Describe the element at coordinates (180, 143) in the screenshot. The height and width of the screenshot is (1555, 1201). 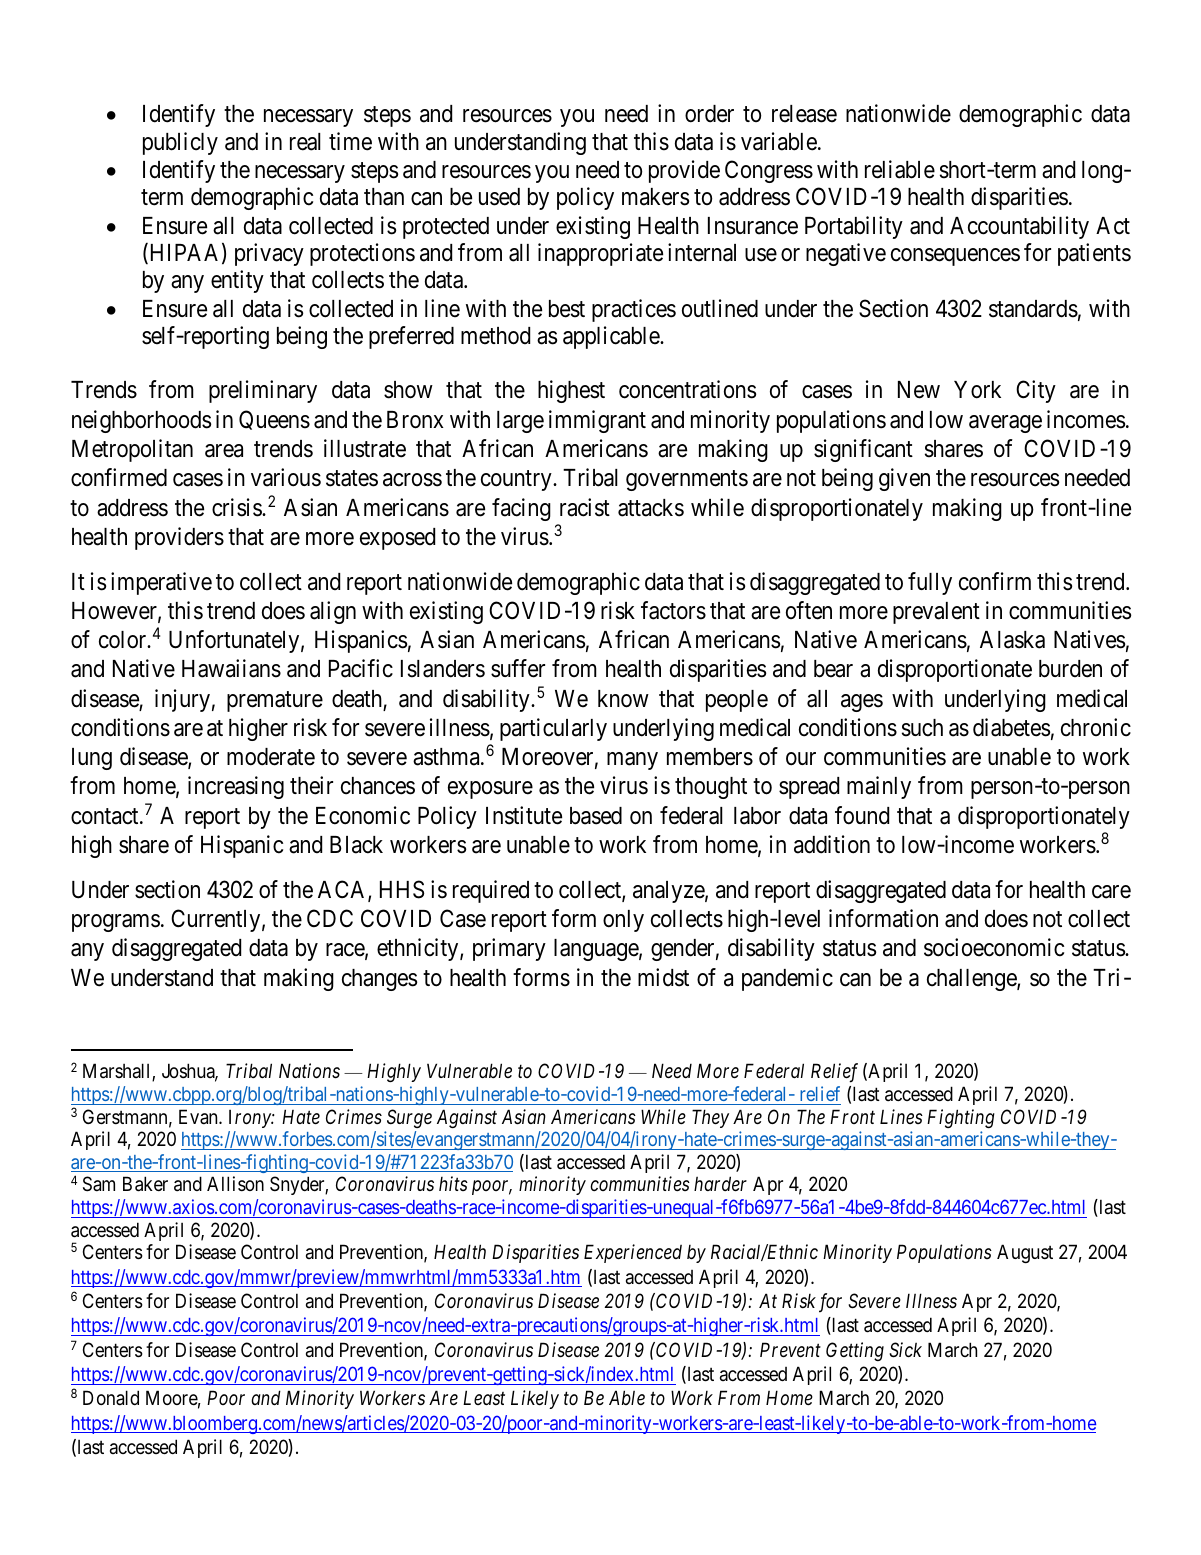
I see `publicly` at that location.
